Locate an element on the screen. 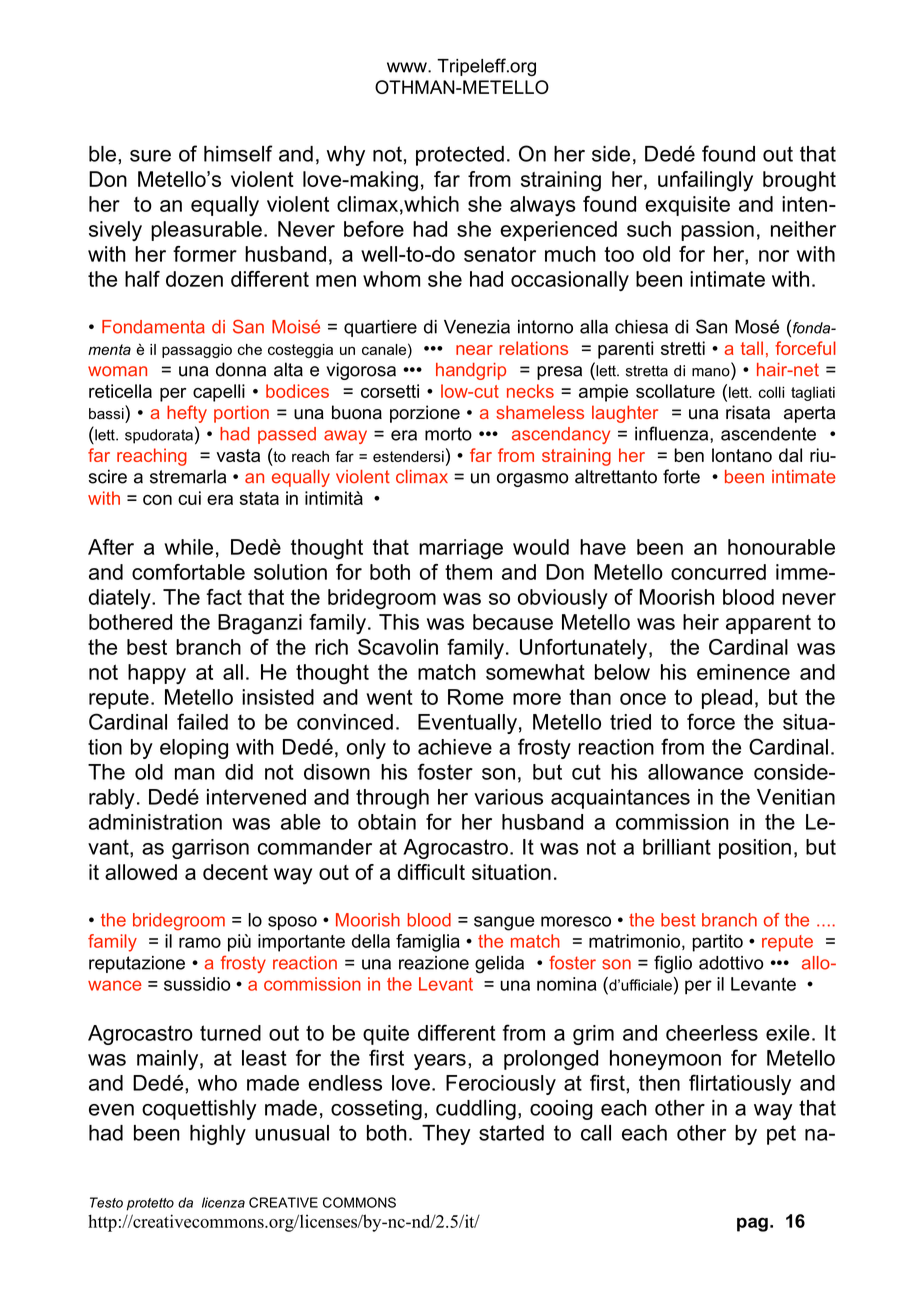 The image size is (924, 1308). ben is located at coordinates (689, 455).
